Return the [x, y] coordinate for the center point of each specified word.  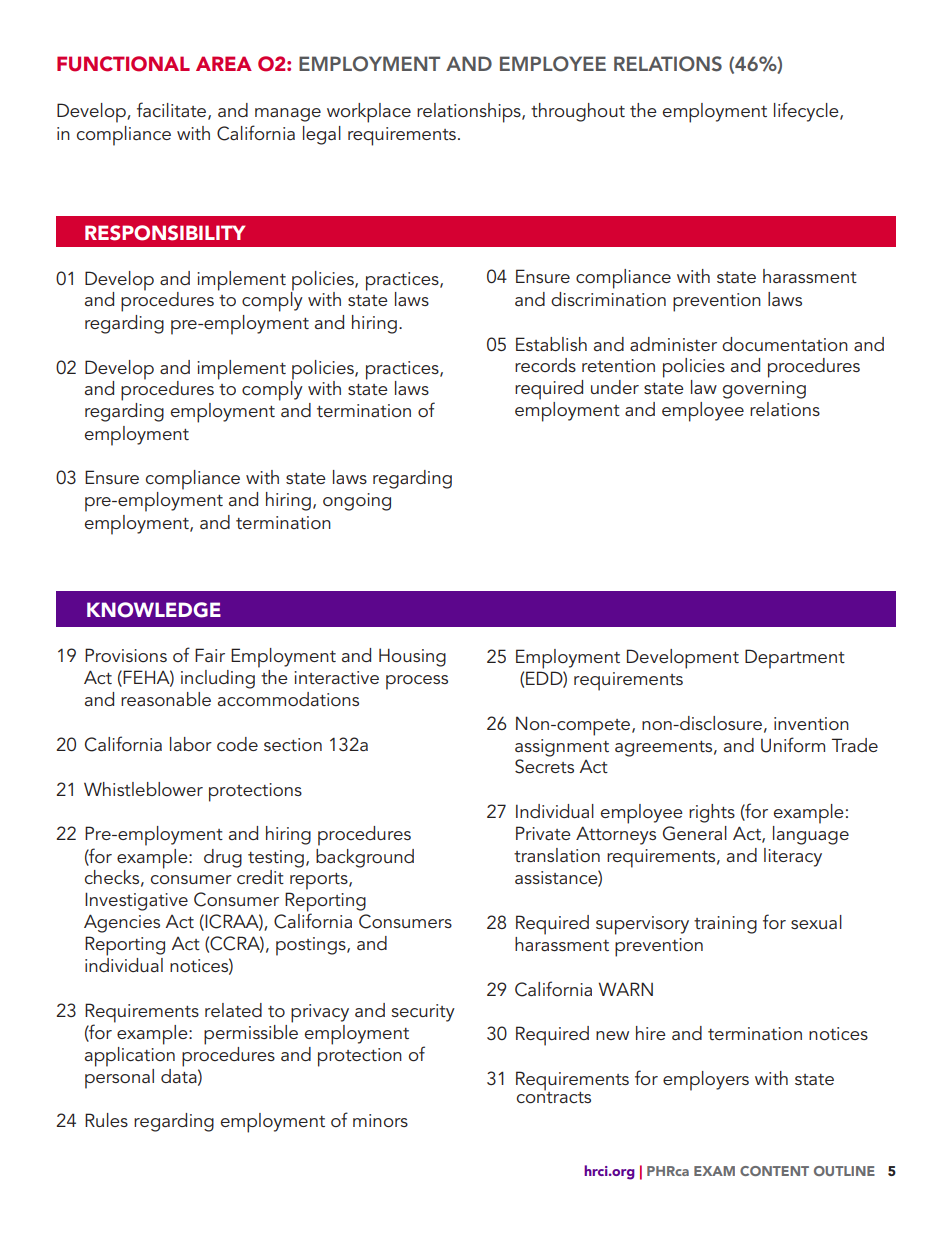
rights [712, 813]
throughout [578, 112]
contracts [554, 1097]
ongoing [357, 502]
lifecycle [807, 112]
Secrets [544, 766]
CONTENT [774, 1171]
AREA [224, 63]
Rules [106, 1120]
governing [764, 390]
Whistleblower [143, 789]
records [545, 365]
